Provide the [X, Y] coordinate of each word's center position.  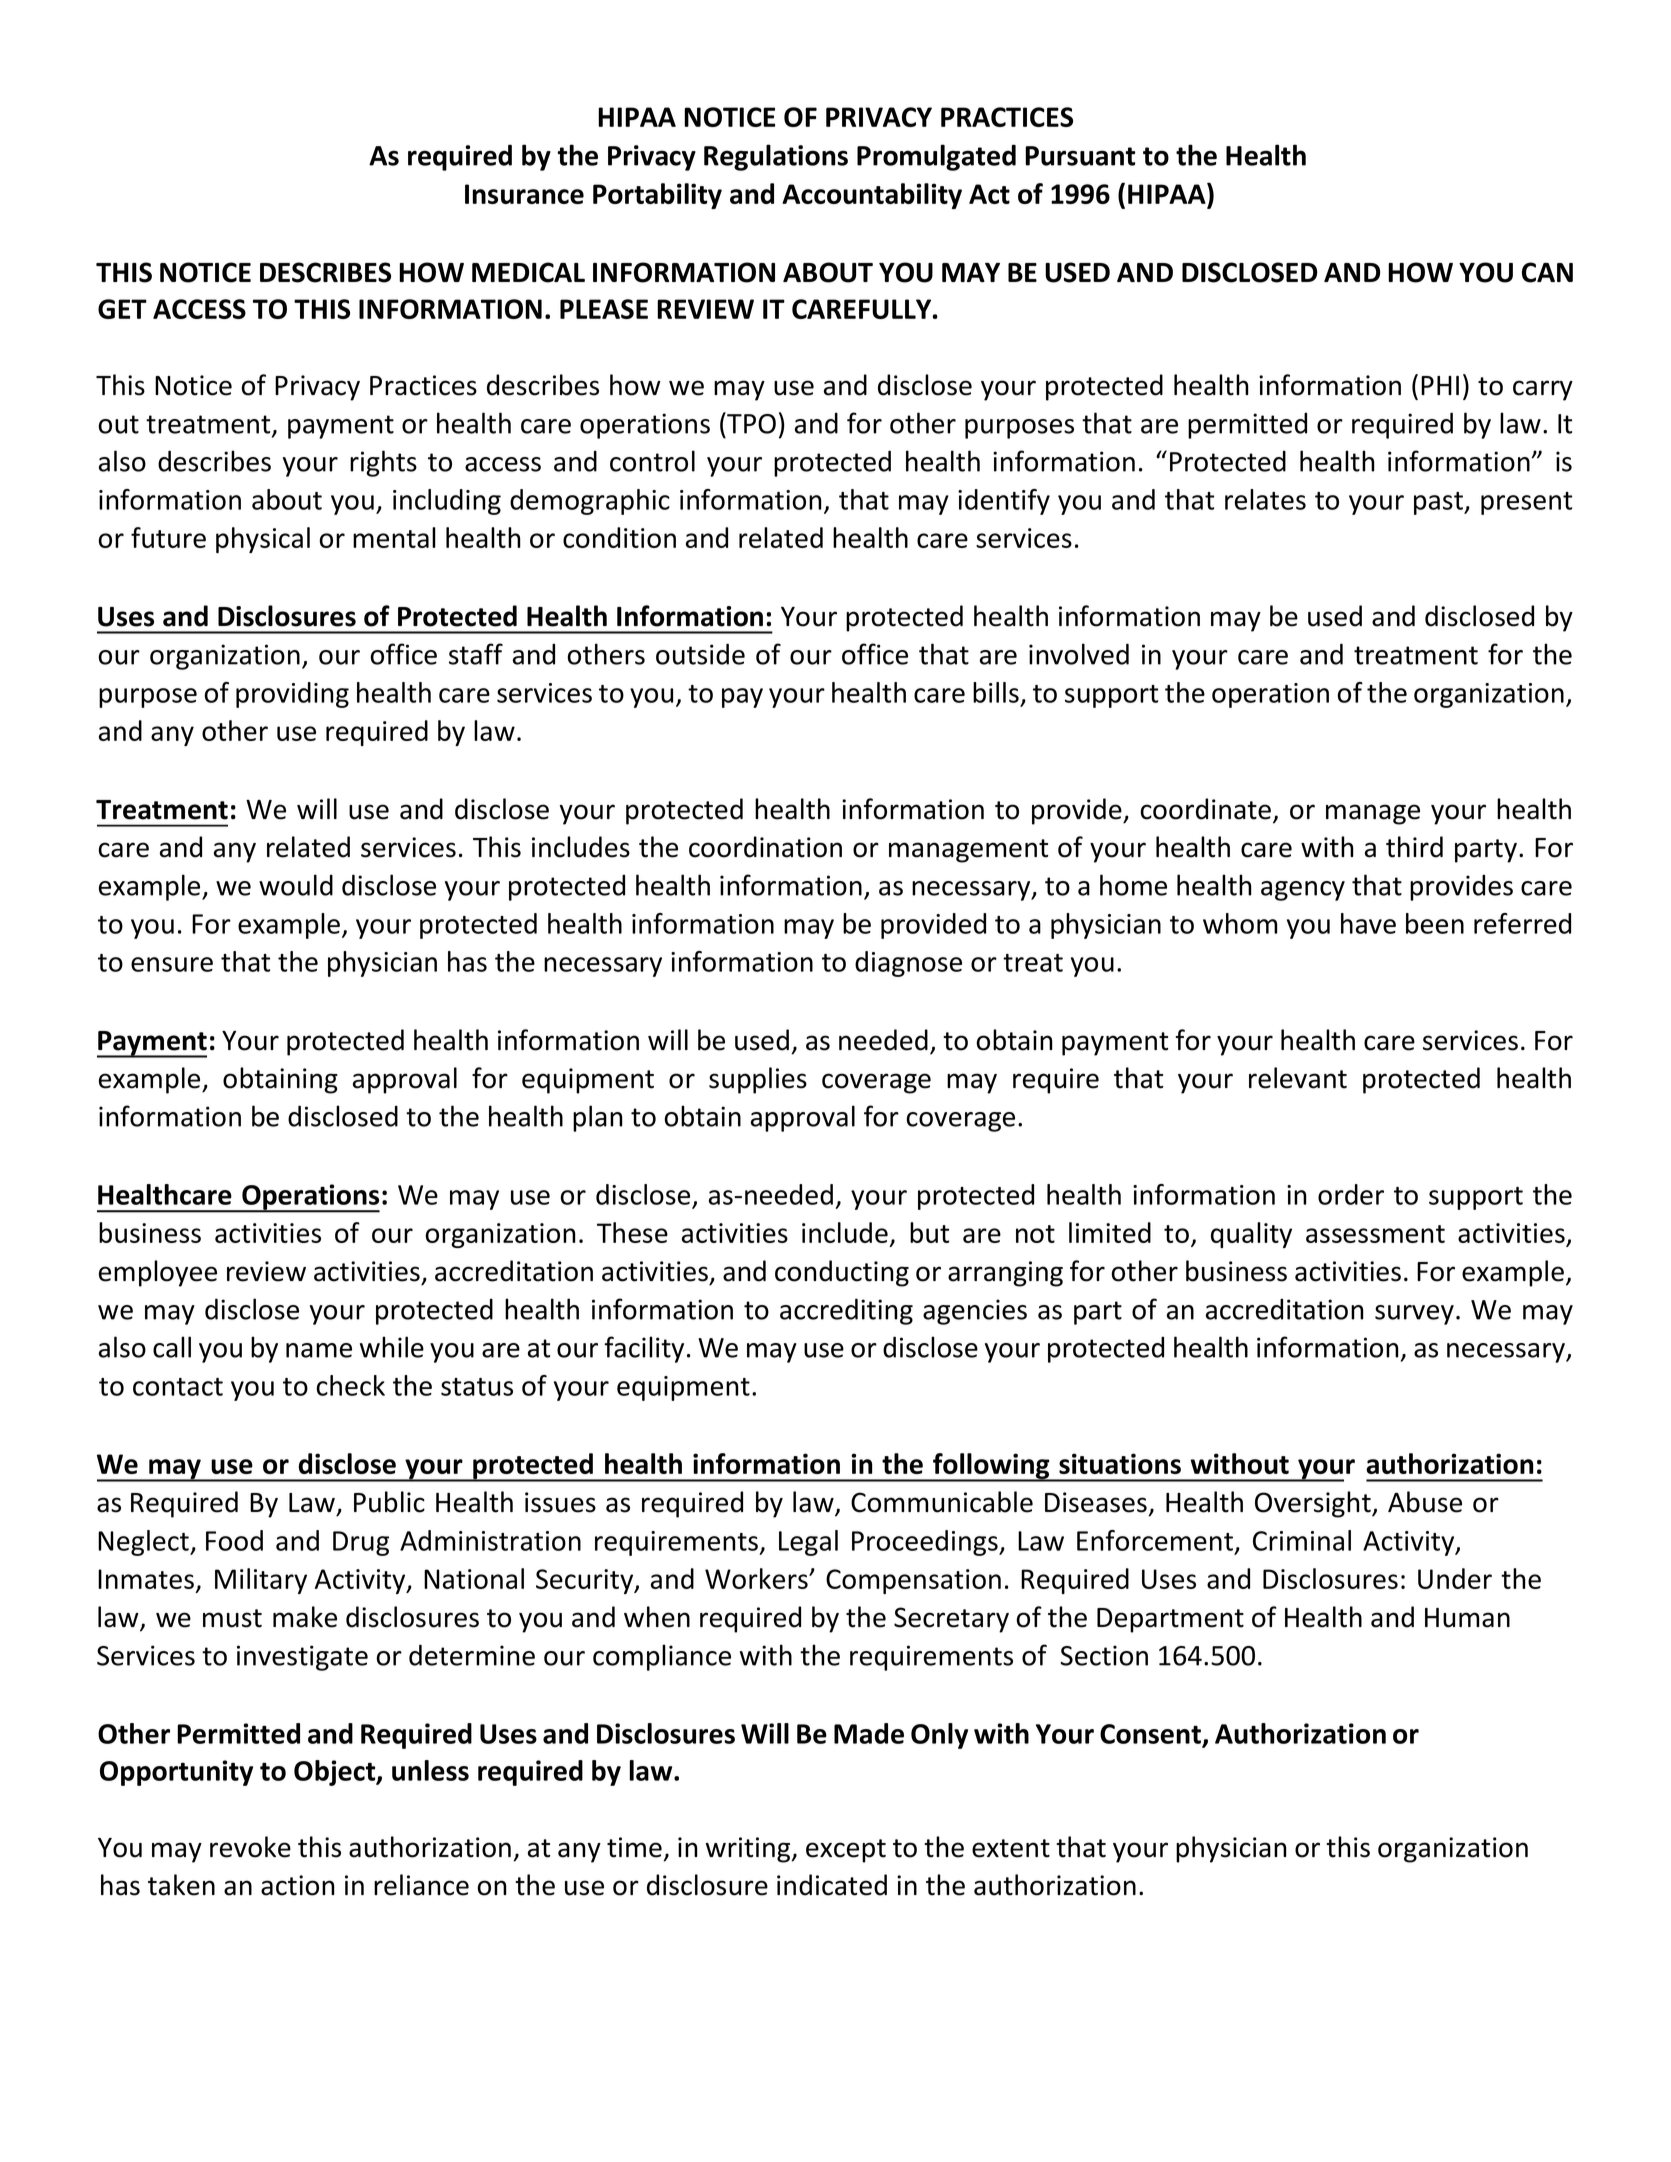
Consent [1150, 1734]
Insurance [524, 194]
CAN [1547, 272]
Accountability [872, 196]
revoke [250, 1847]
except [846, 1851]
